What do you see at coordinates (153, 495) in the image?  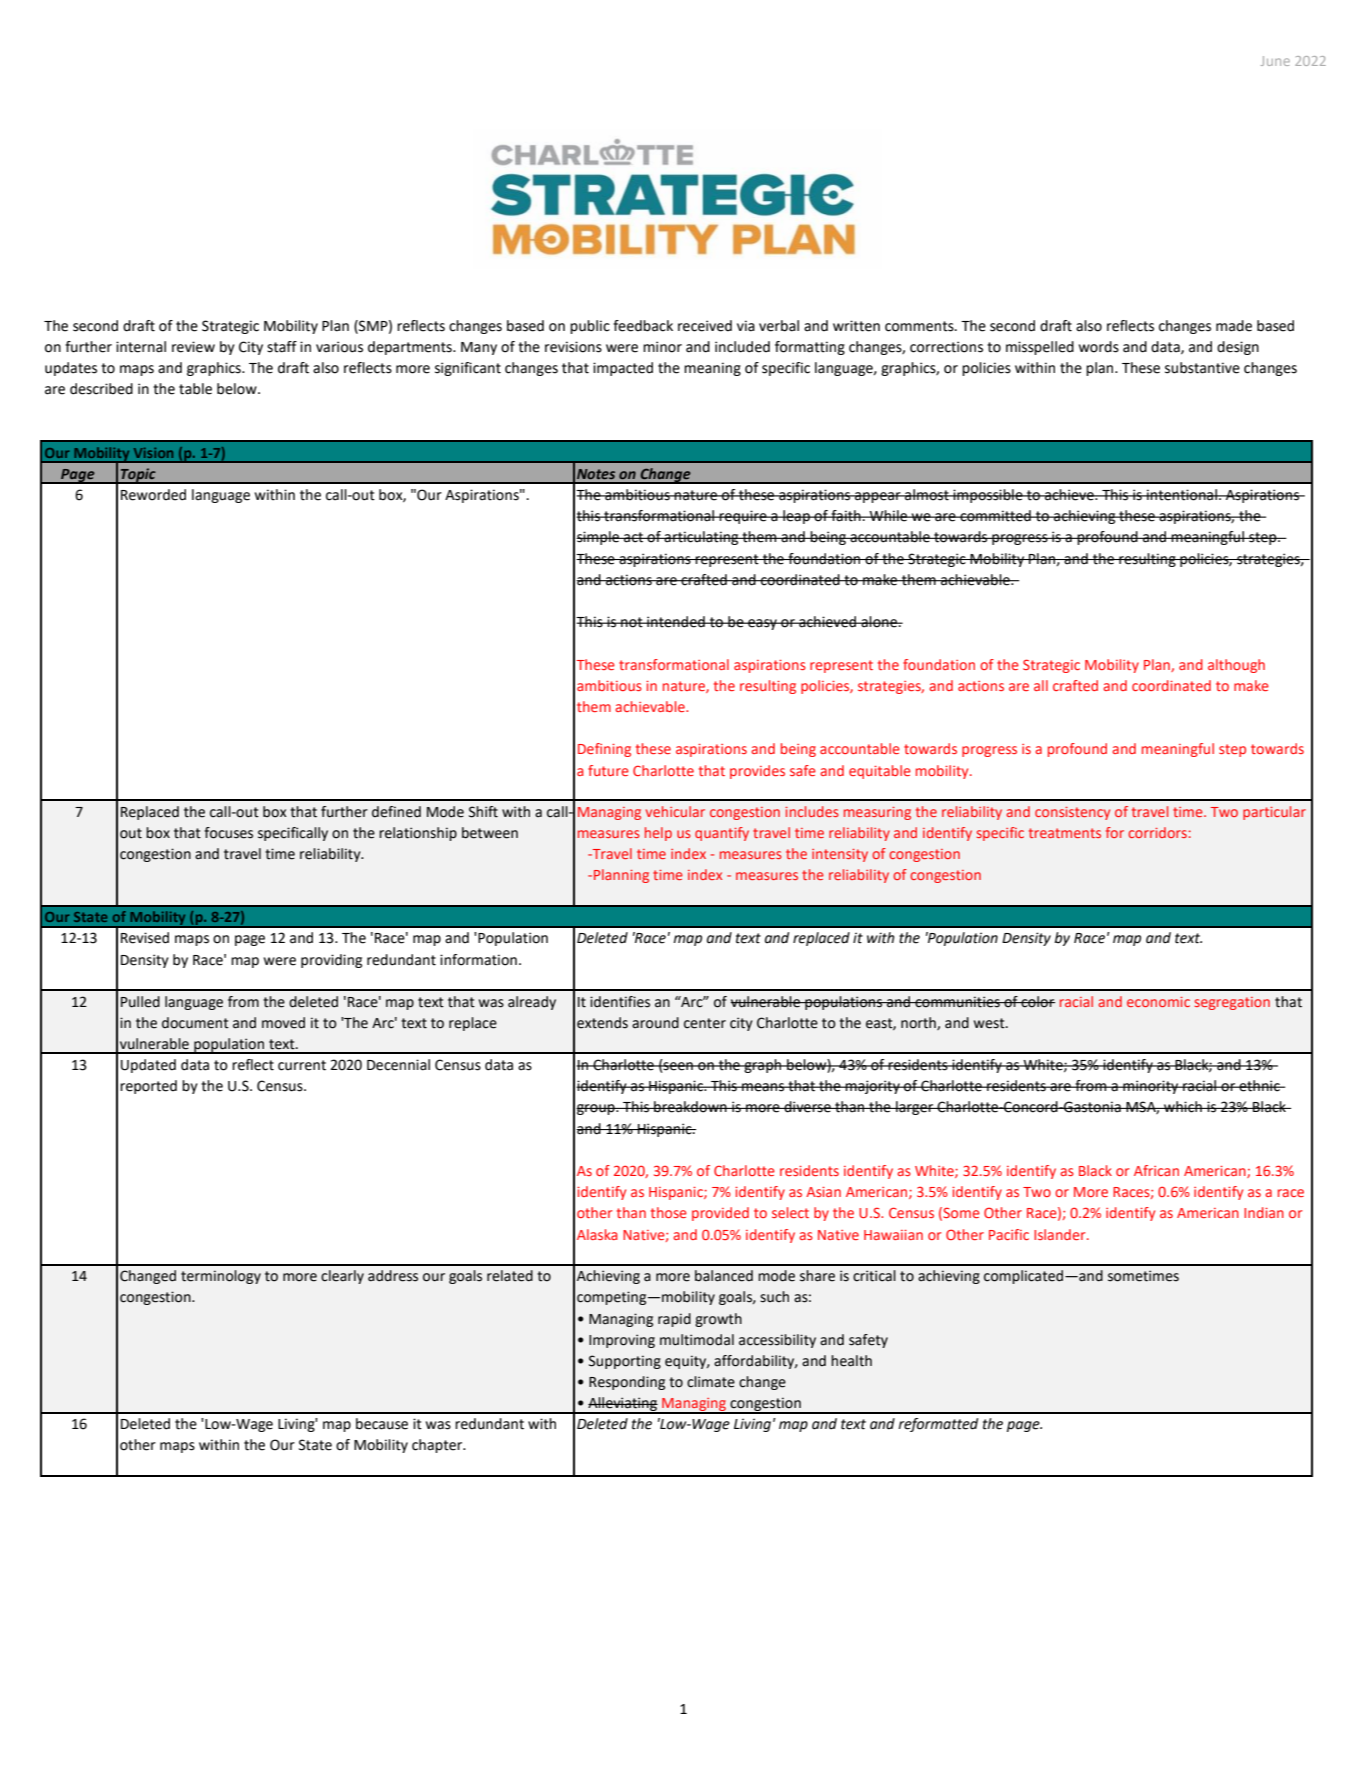 I see `Reworded` at bounding box center [153, 495].
